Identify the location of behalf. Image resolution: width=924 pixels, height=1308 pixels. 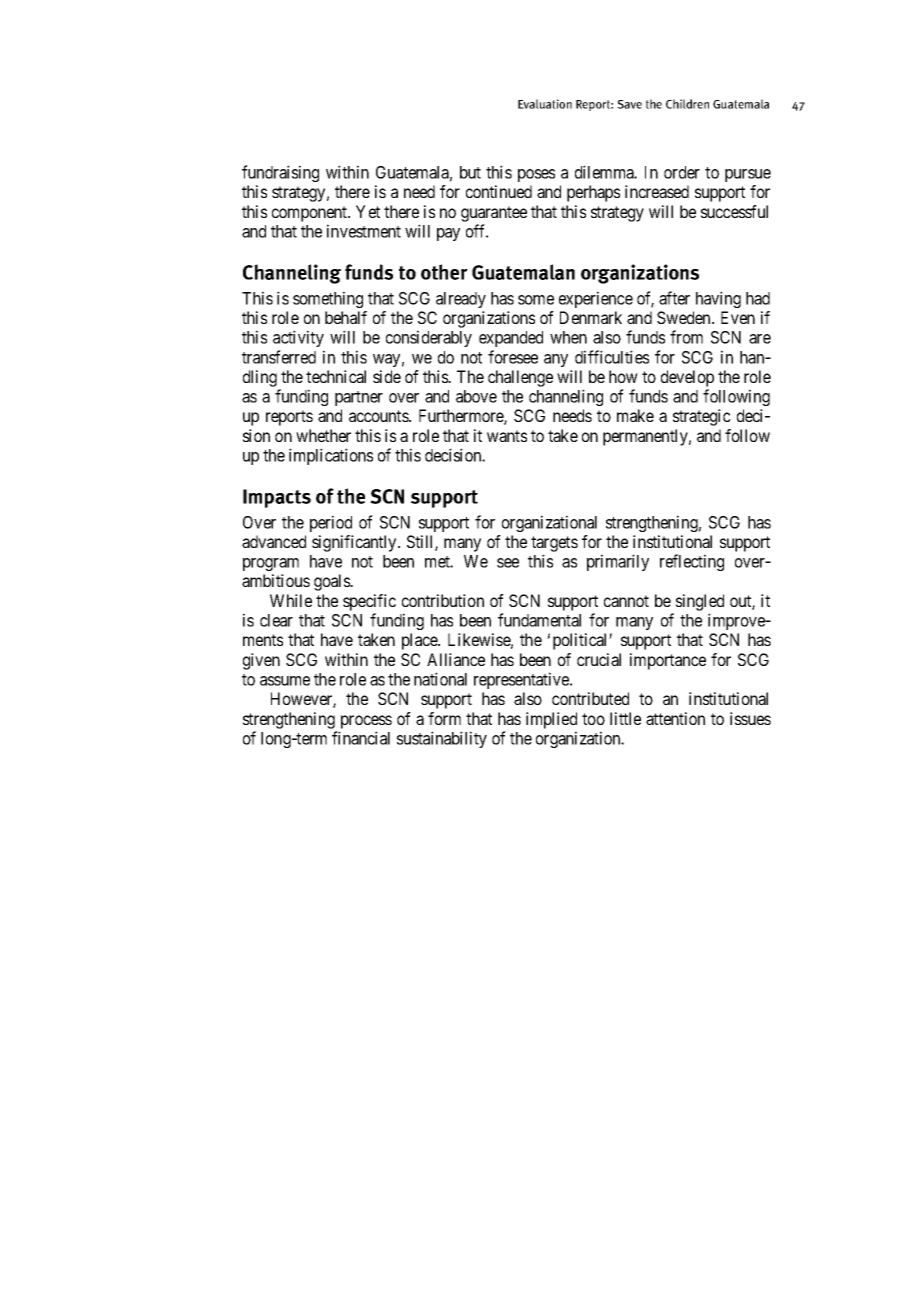
(346, 317).
